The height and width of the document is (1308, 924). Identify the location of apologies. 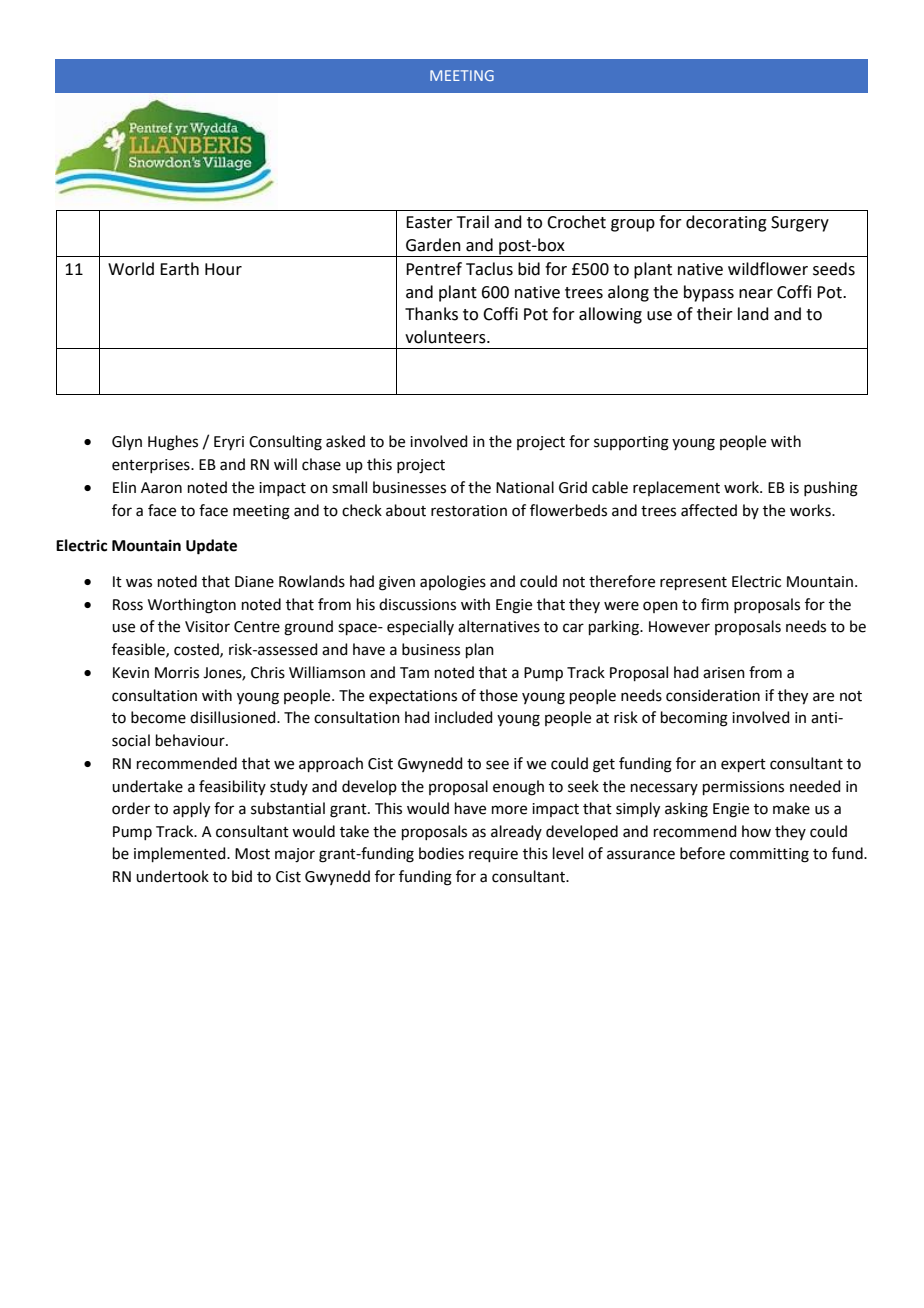
(453, 583).
